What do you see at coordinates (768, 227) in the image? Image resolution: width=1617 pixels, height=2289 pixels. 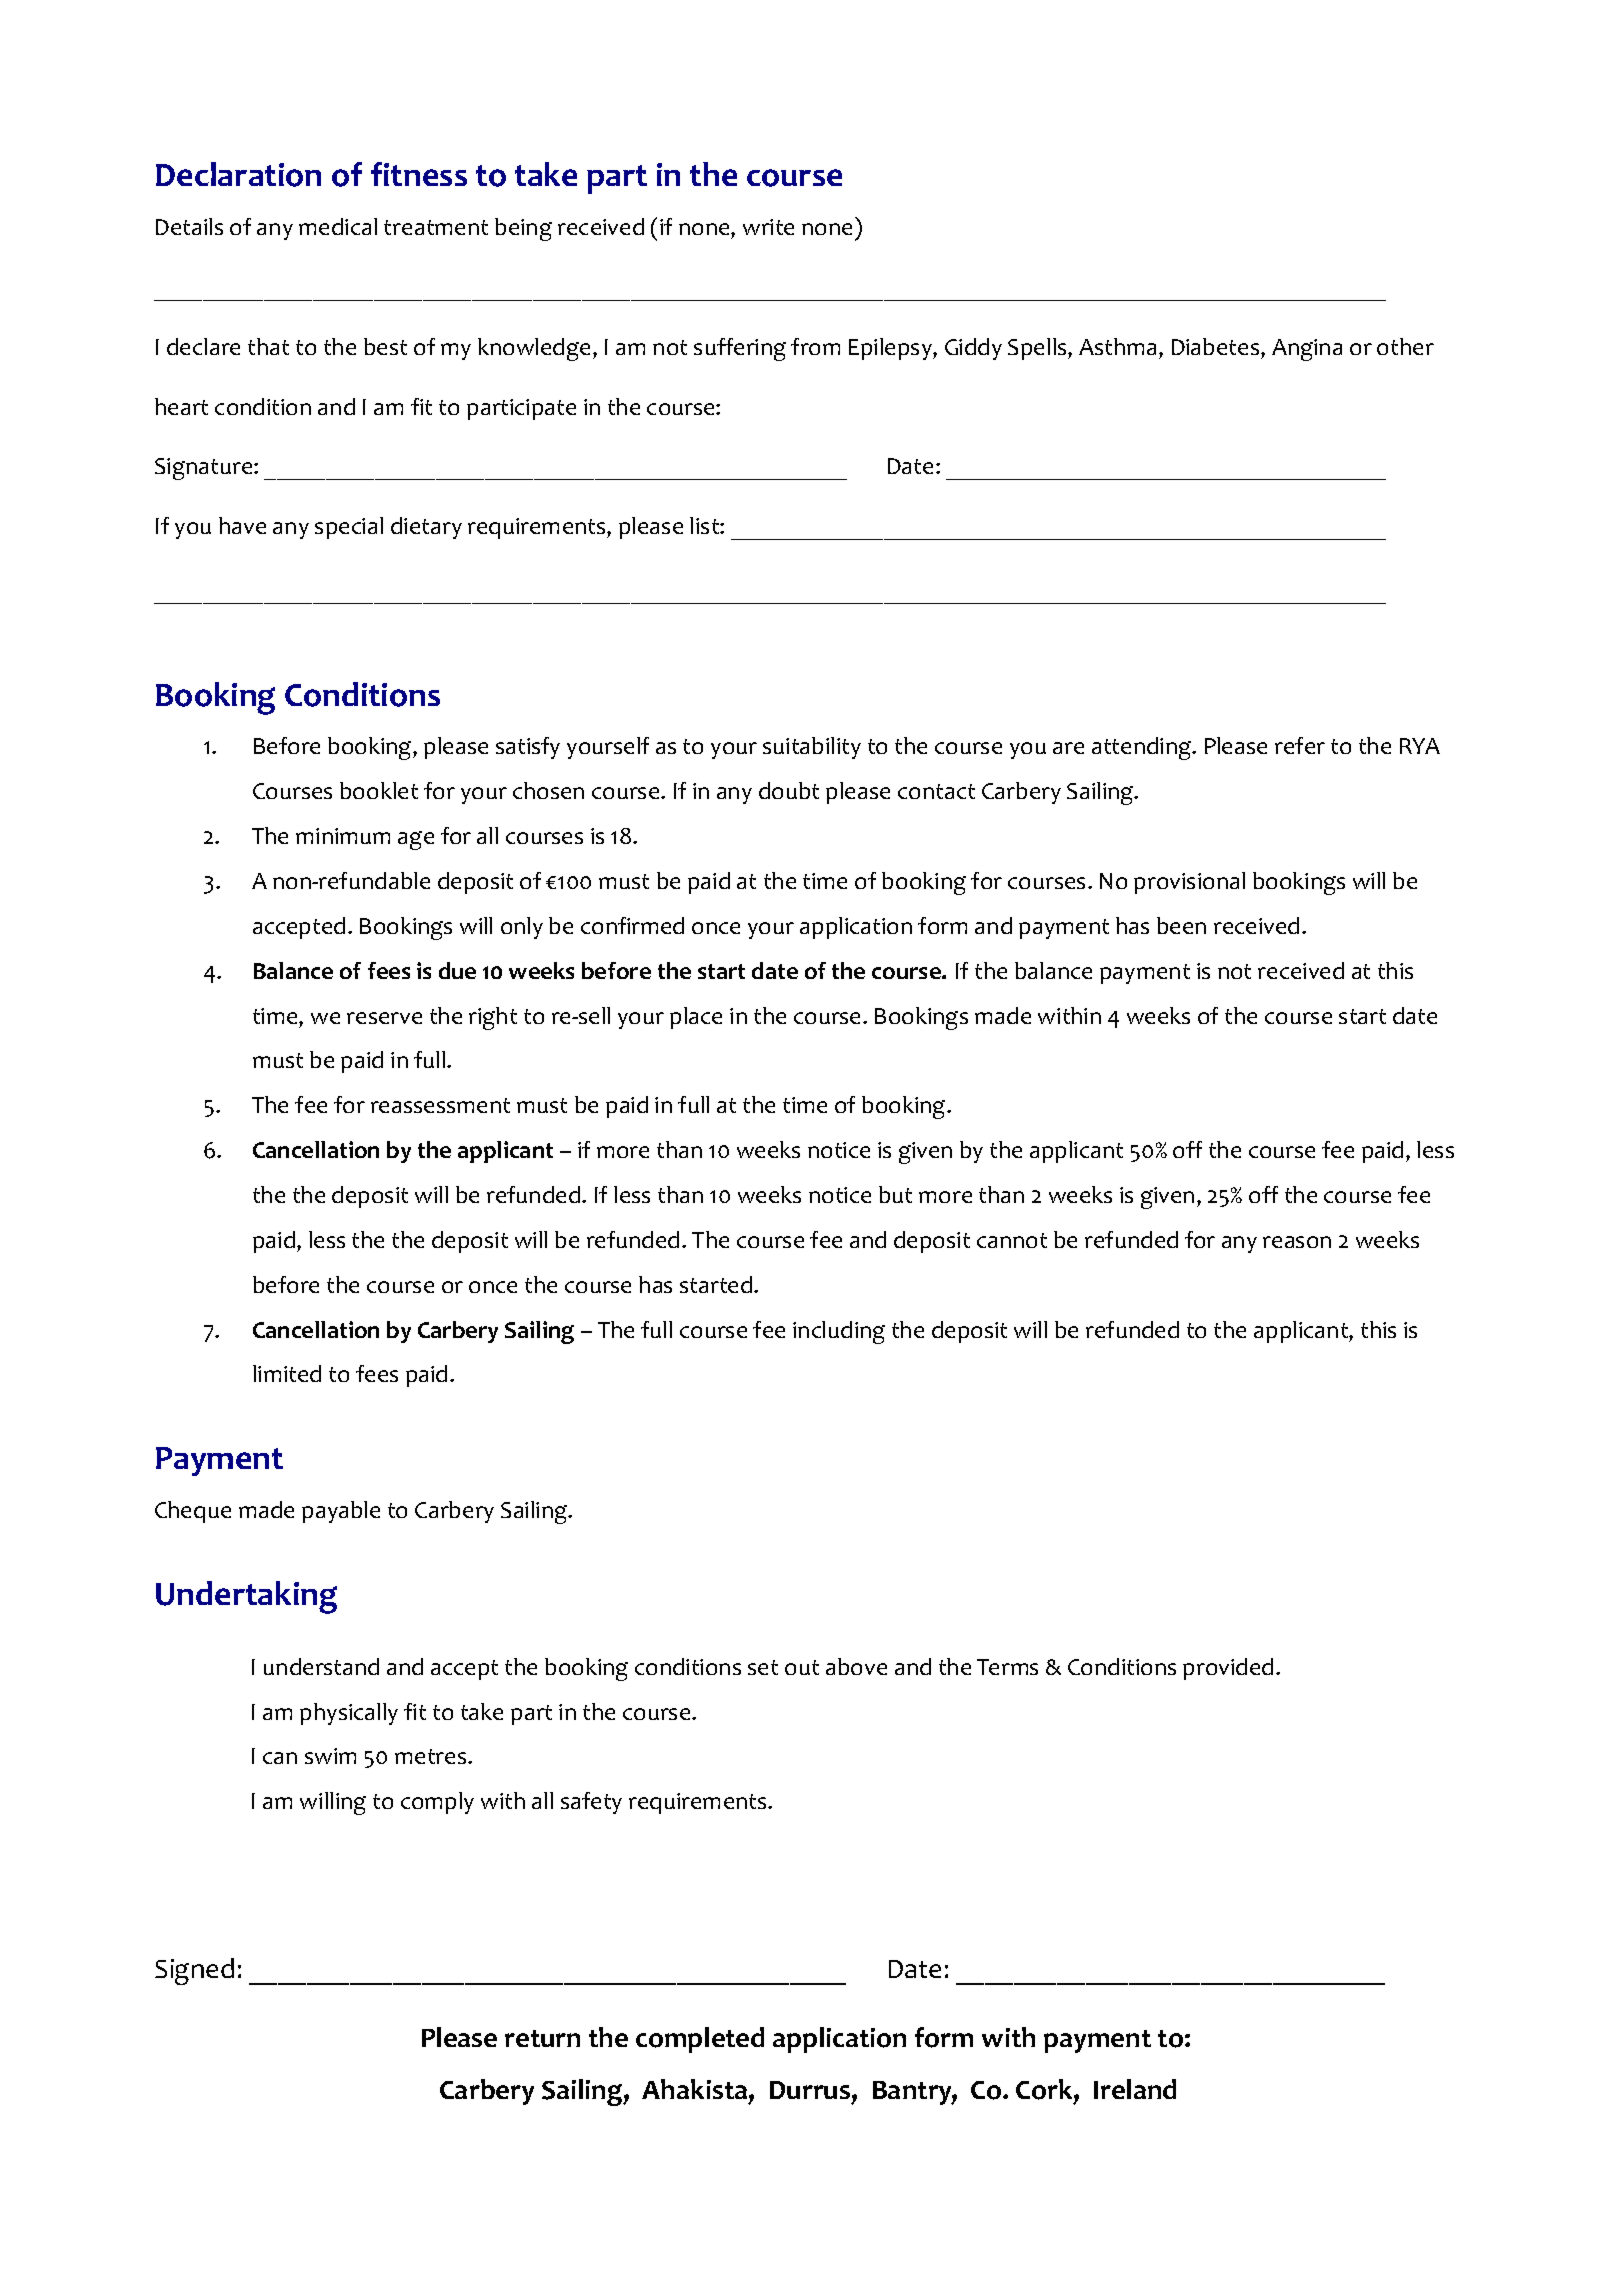 I see `write` at bounding box center [768, 227].
